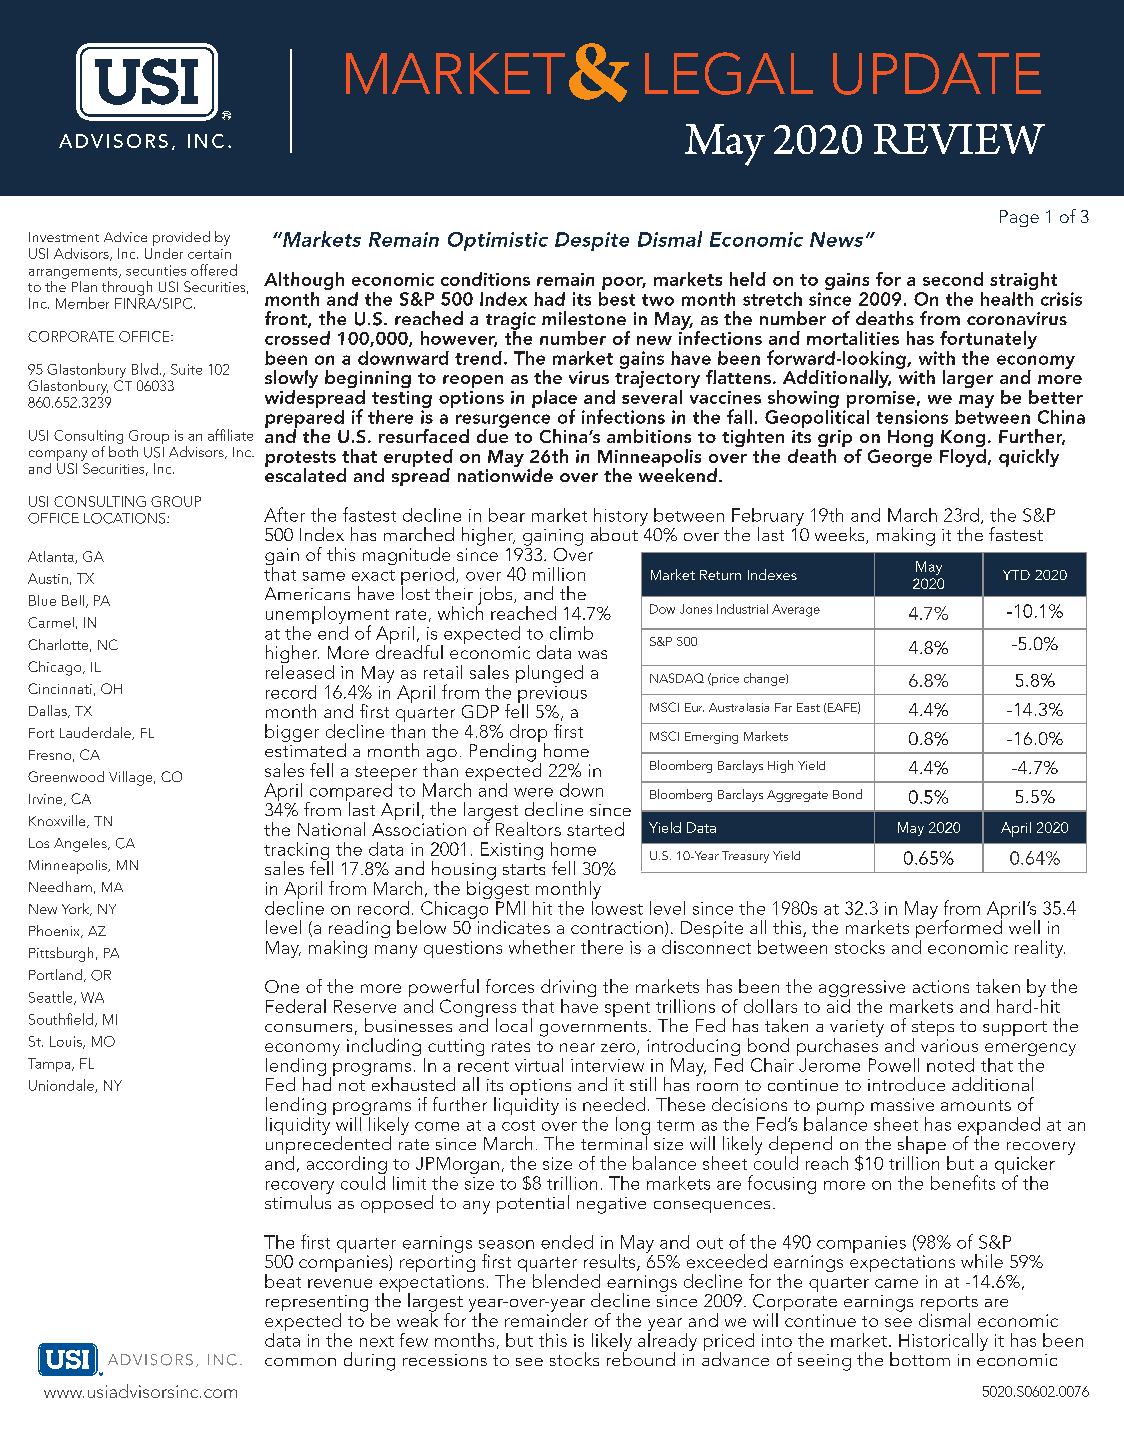  What do you see at coordinates (729, 73) in the document?
I see `LEGAL` at bounding box center [729, 73].
